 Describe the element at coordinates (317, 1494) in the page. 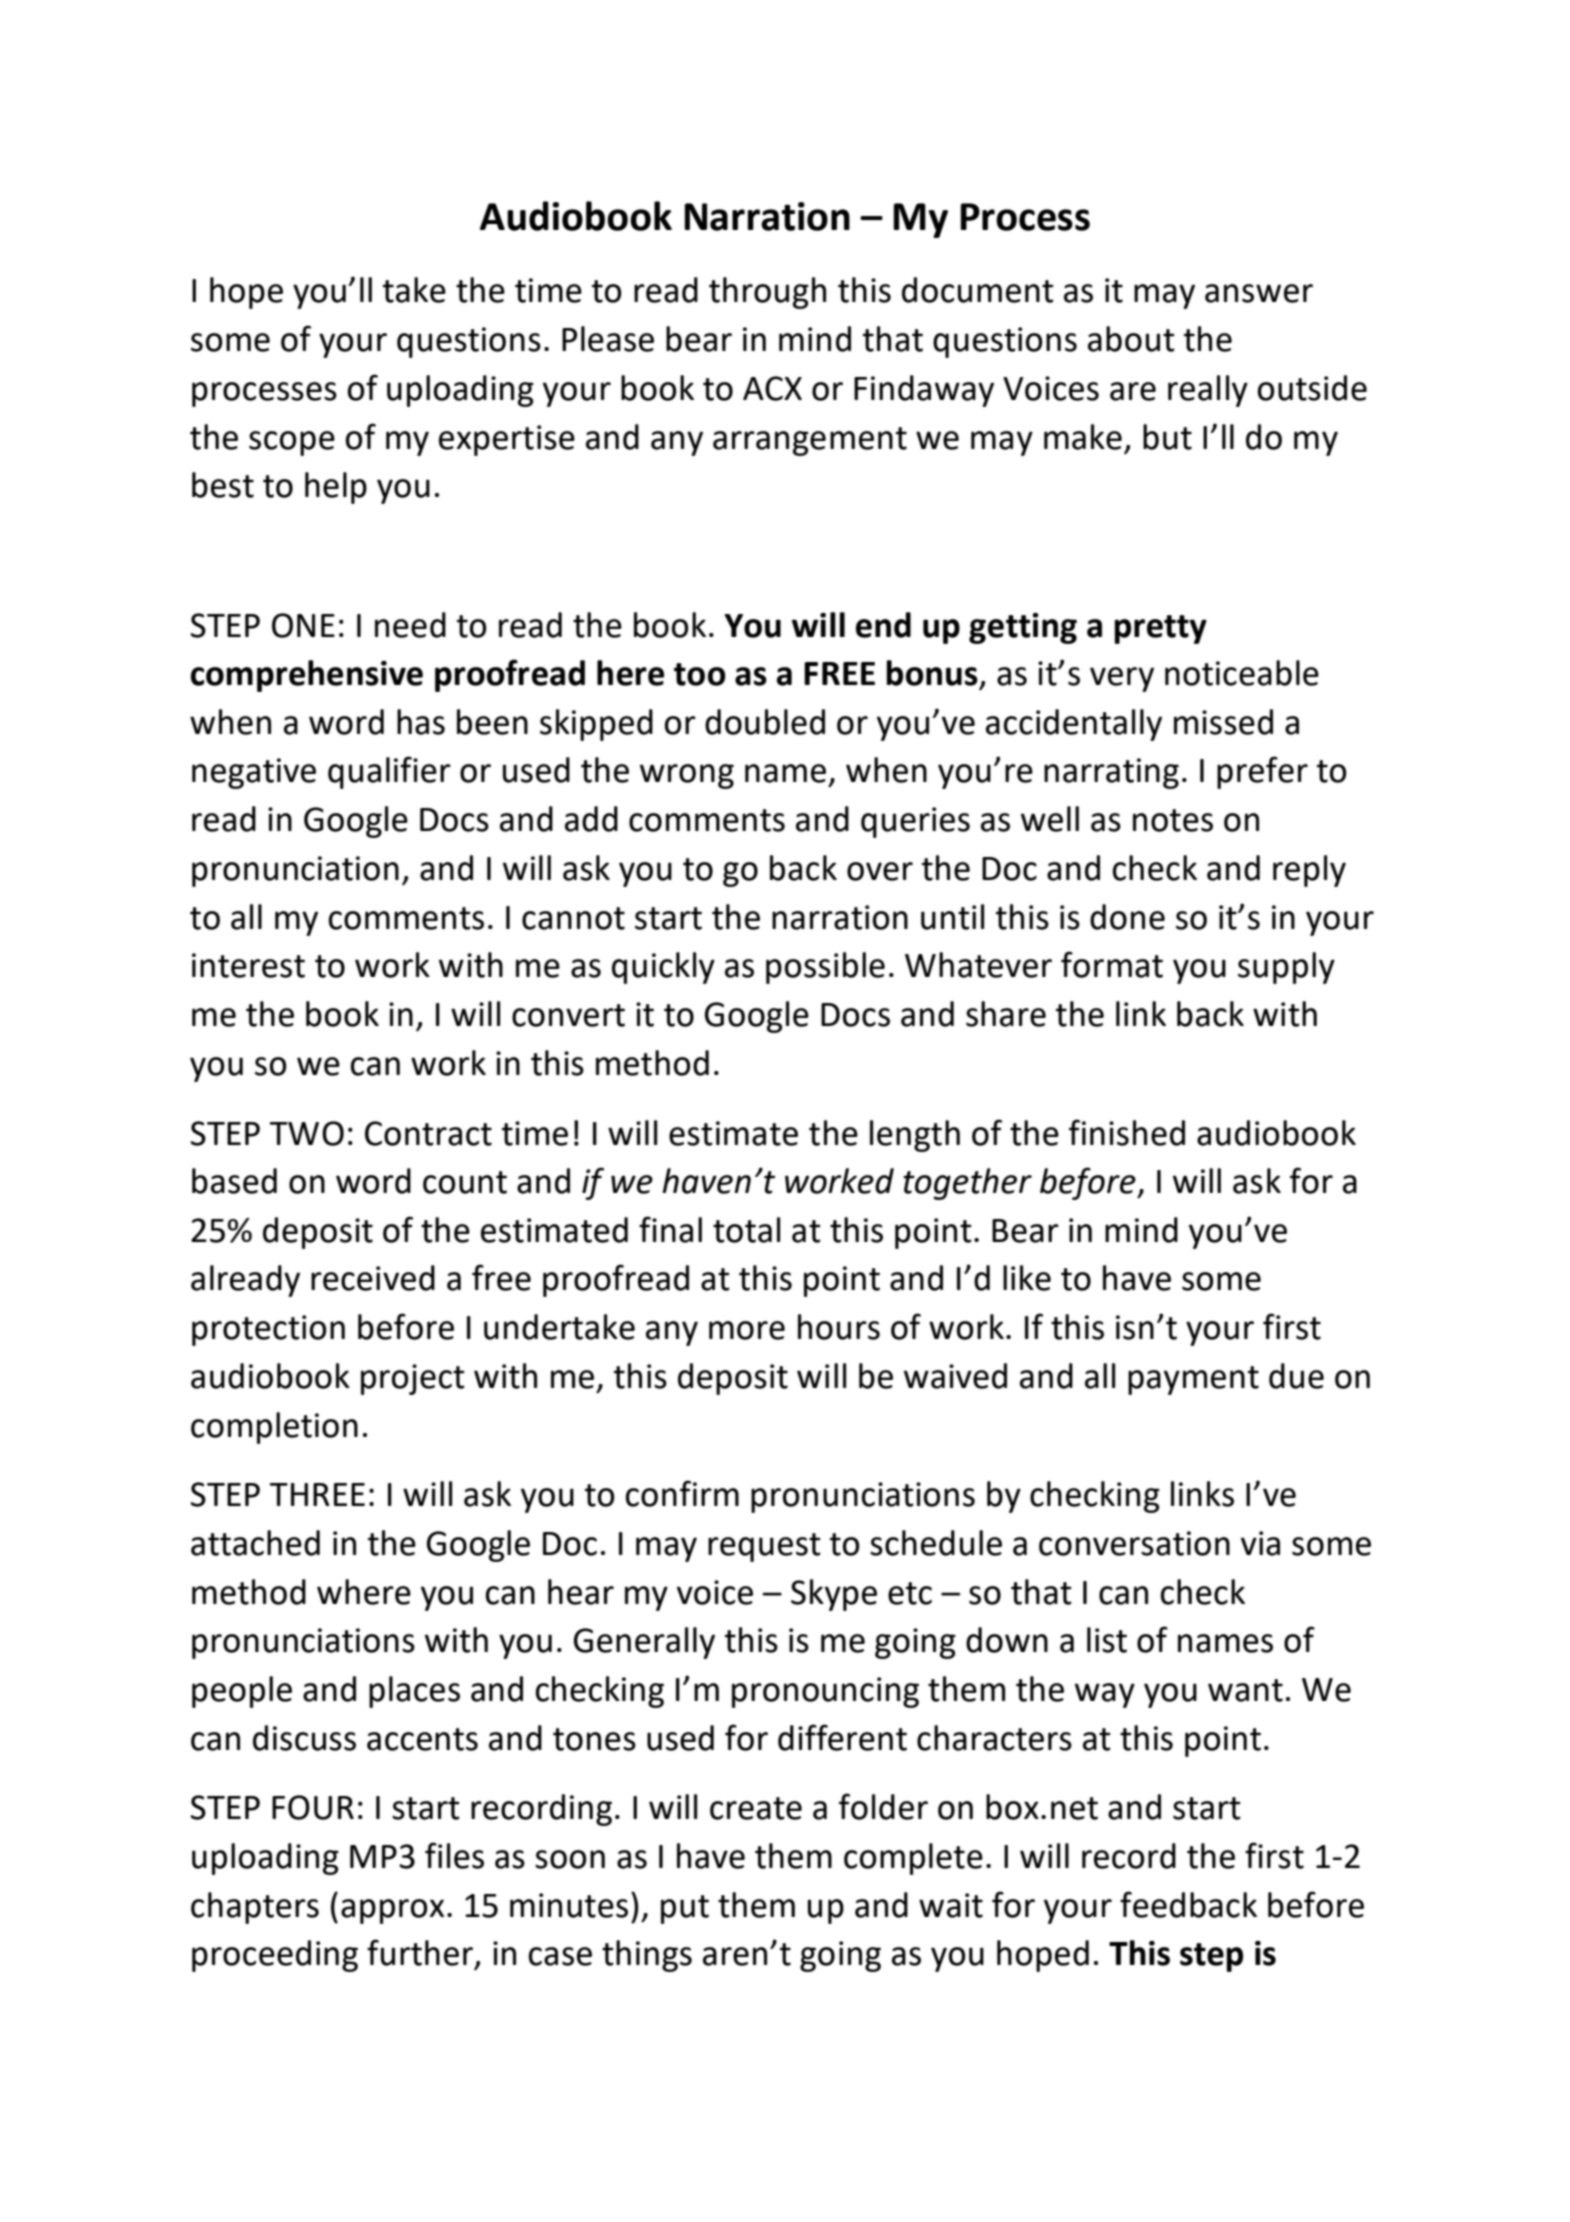

I see `THREE` at that location.
